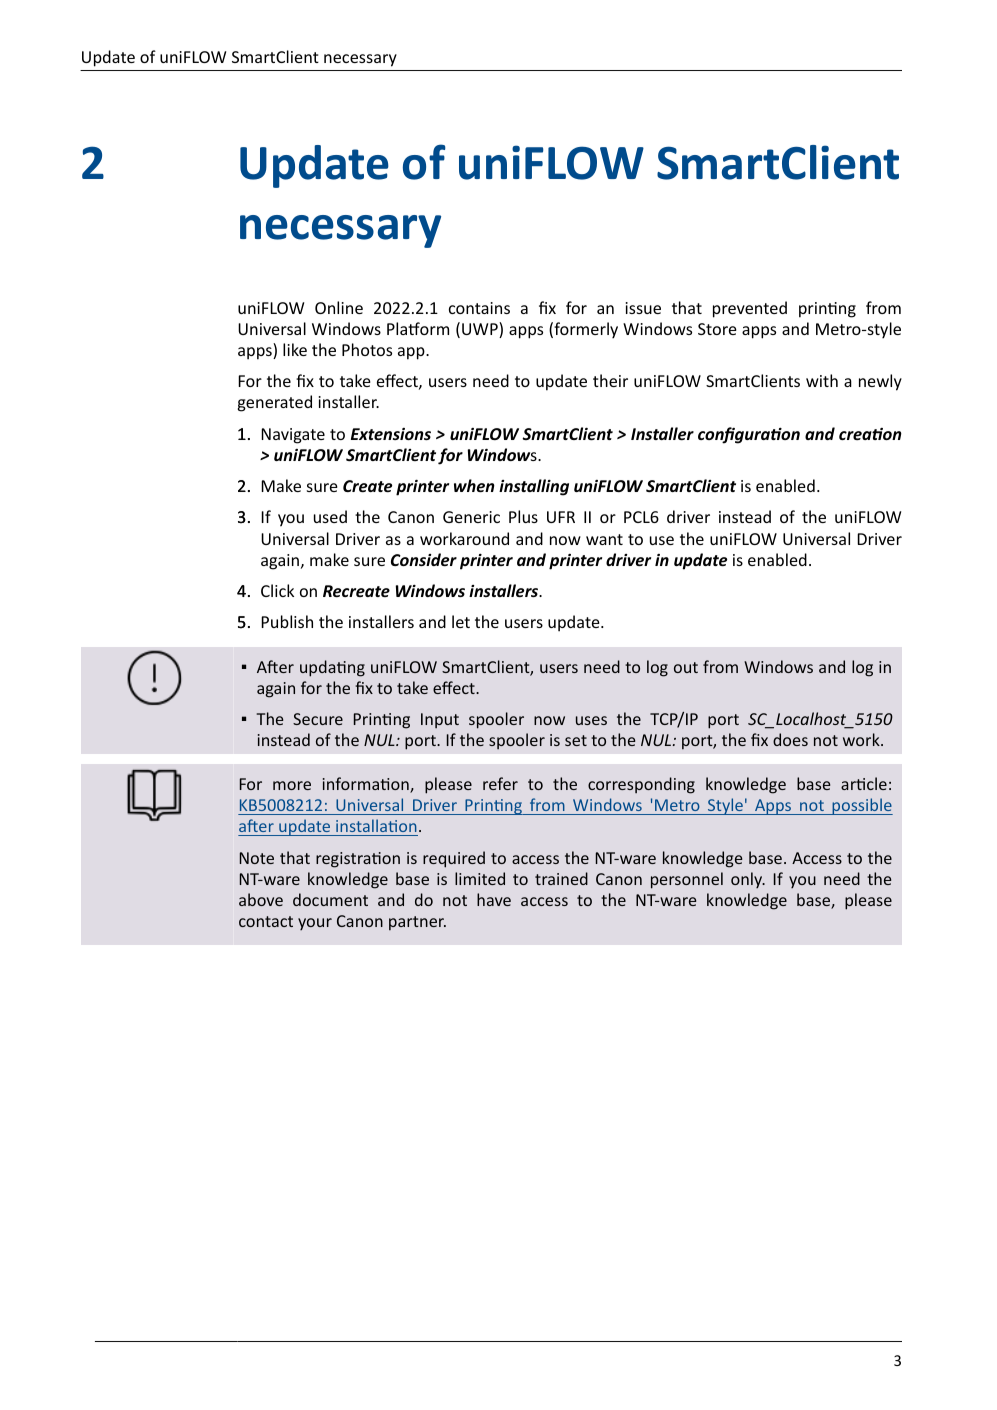 This image has height=1410, width=997. Describe the element at coordinates (287, 621) in the image. I see `Publish` at that location.
